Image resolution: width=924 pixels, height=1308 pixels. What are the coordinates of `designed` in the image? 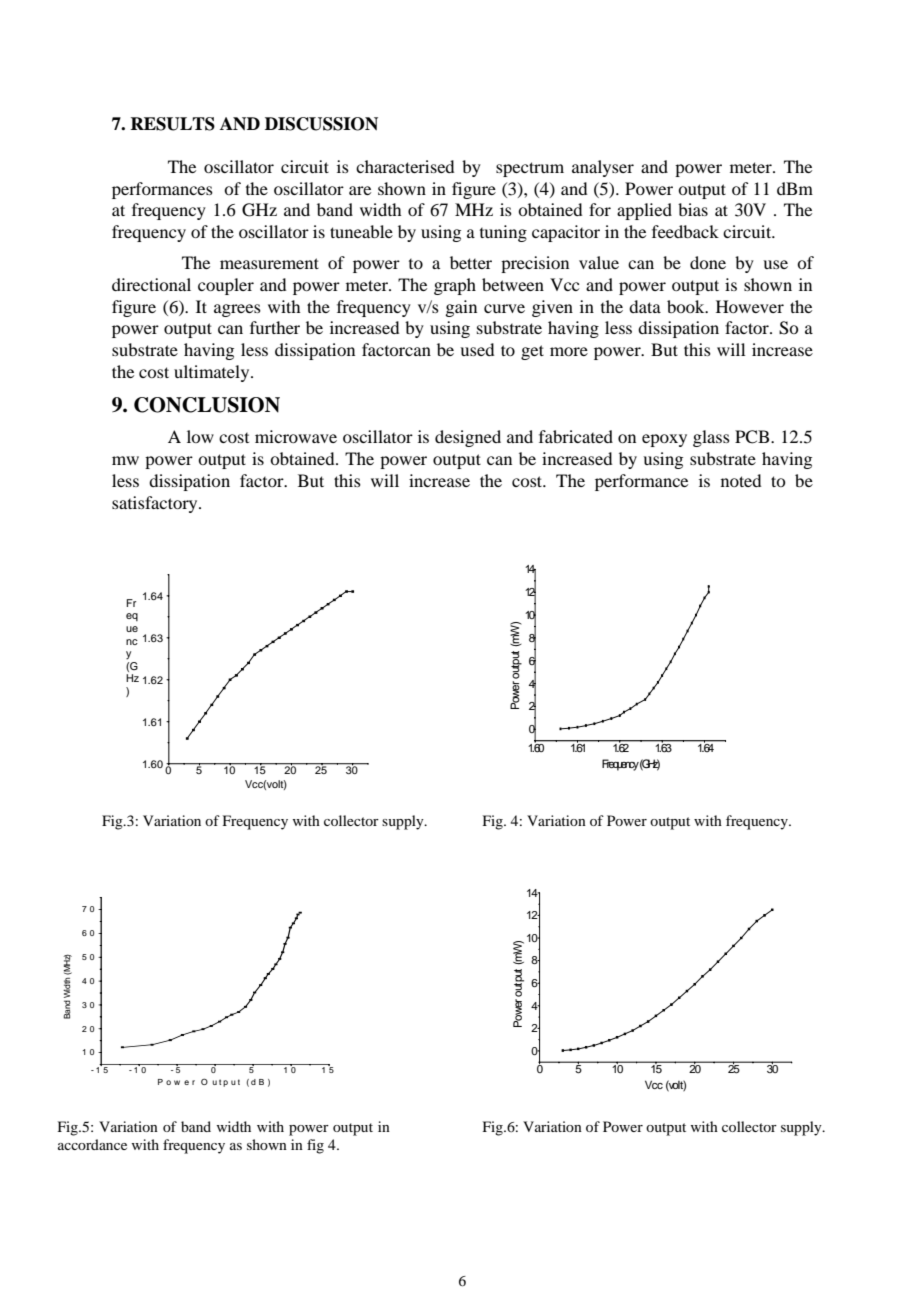 It's located at (468, 438).
